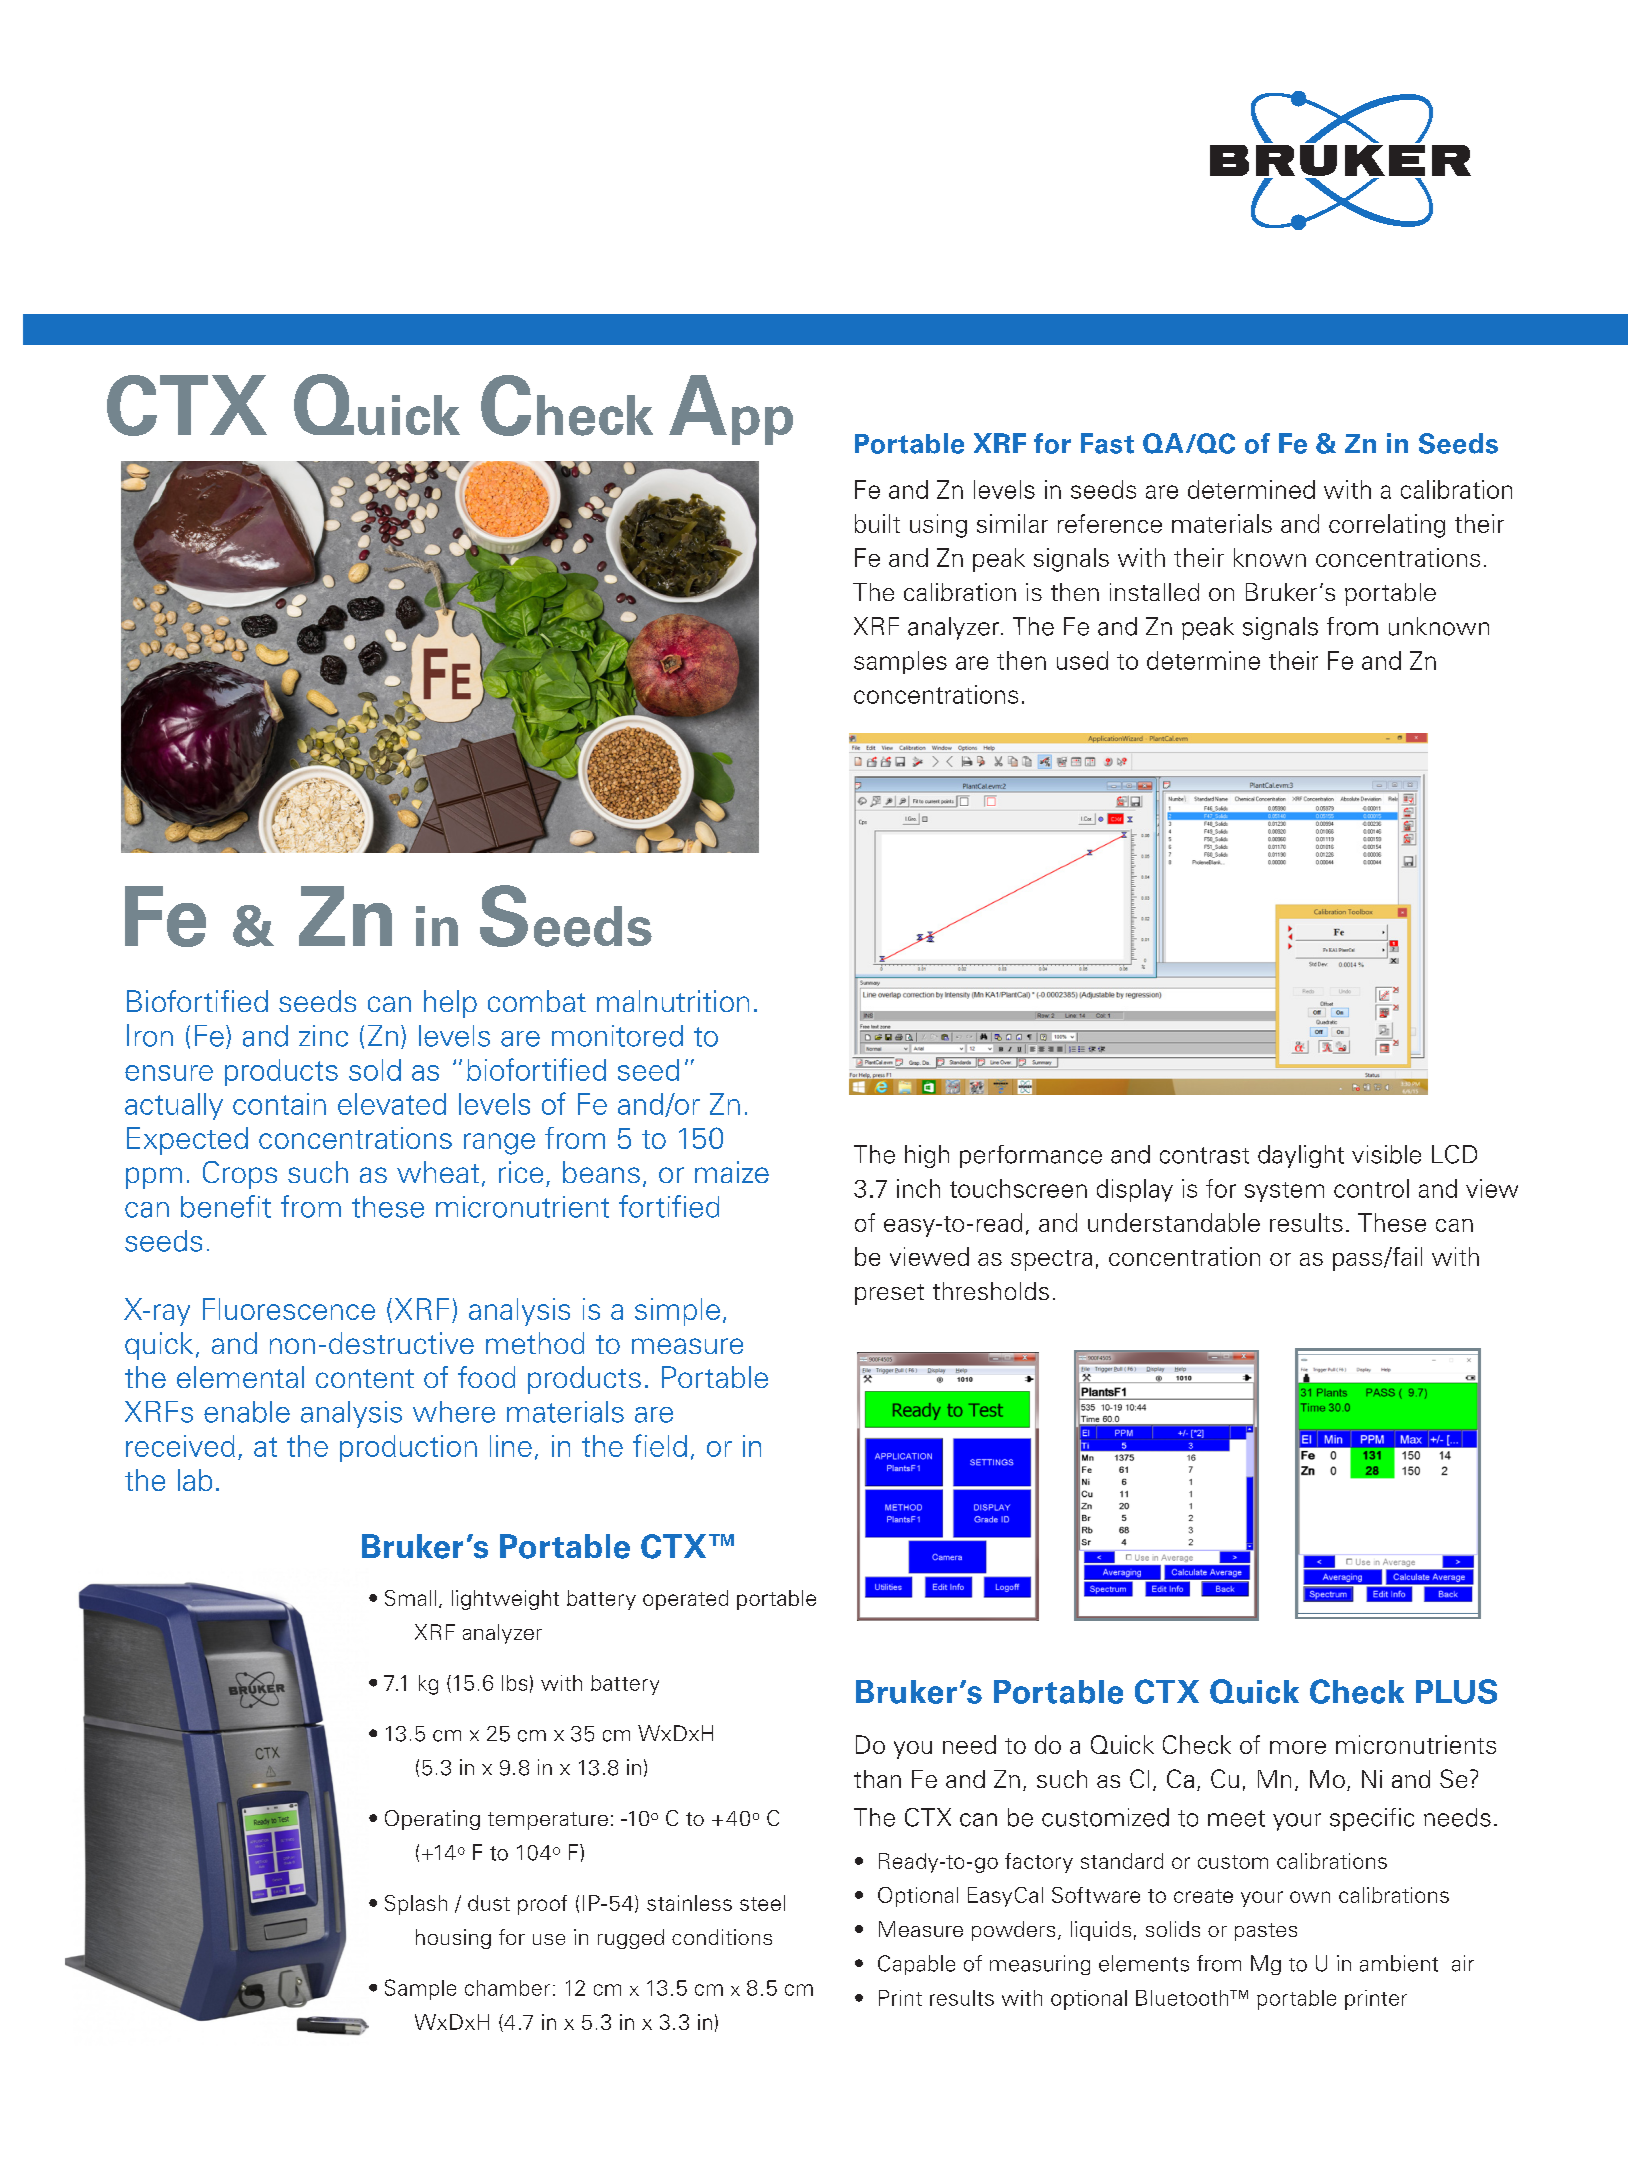 The image size is (1628, 2166). What do you see at coordinates (1301, 1156) in the screenshot?
I see `daylight` at bounding box center [1301, 1156].
